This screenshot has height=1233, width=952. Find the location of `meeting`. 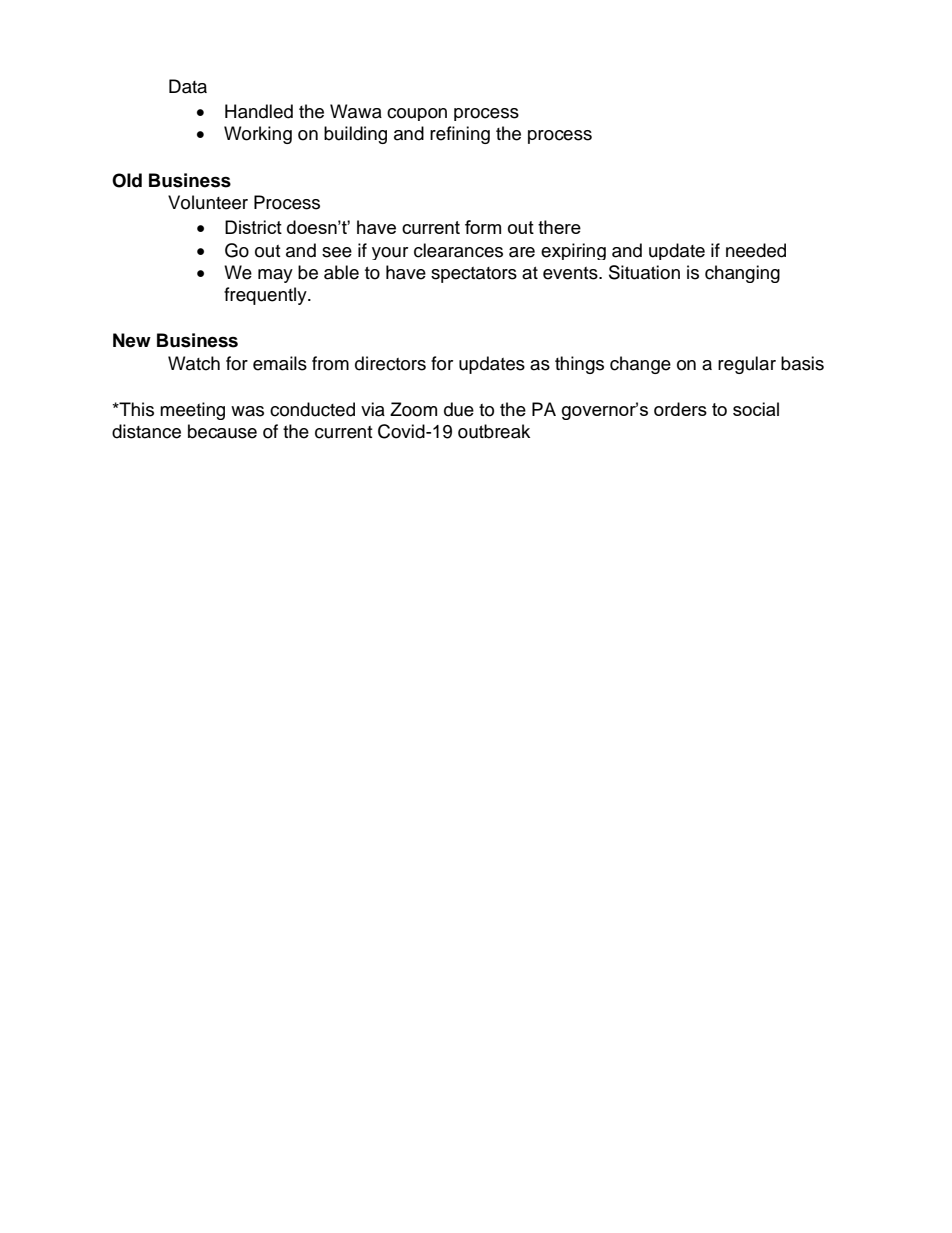

meeting is located at coordinates (192, 411).
